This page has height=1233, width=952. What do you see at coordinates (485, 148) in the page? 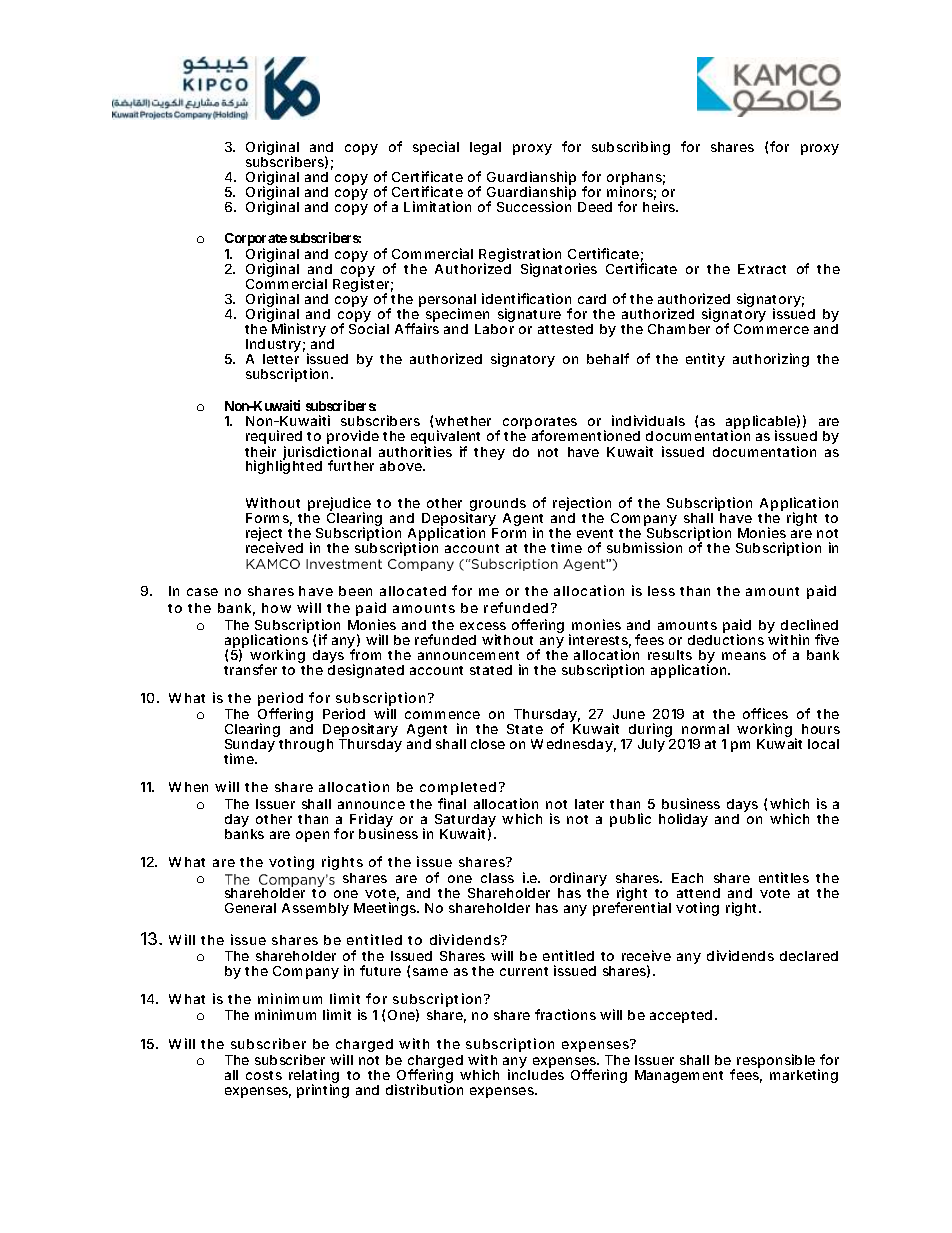
I see `legal` at bounding box center [485, 148].
